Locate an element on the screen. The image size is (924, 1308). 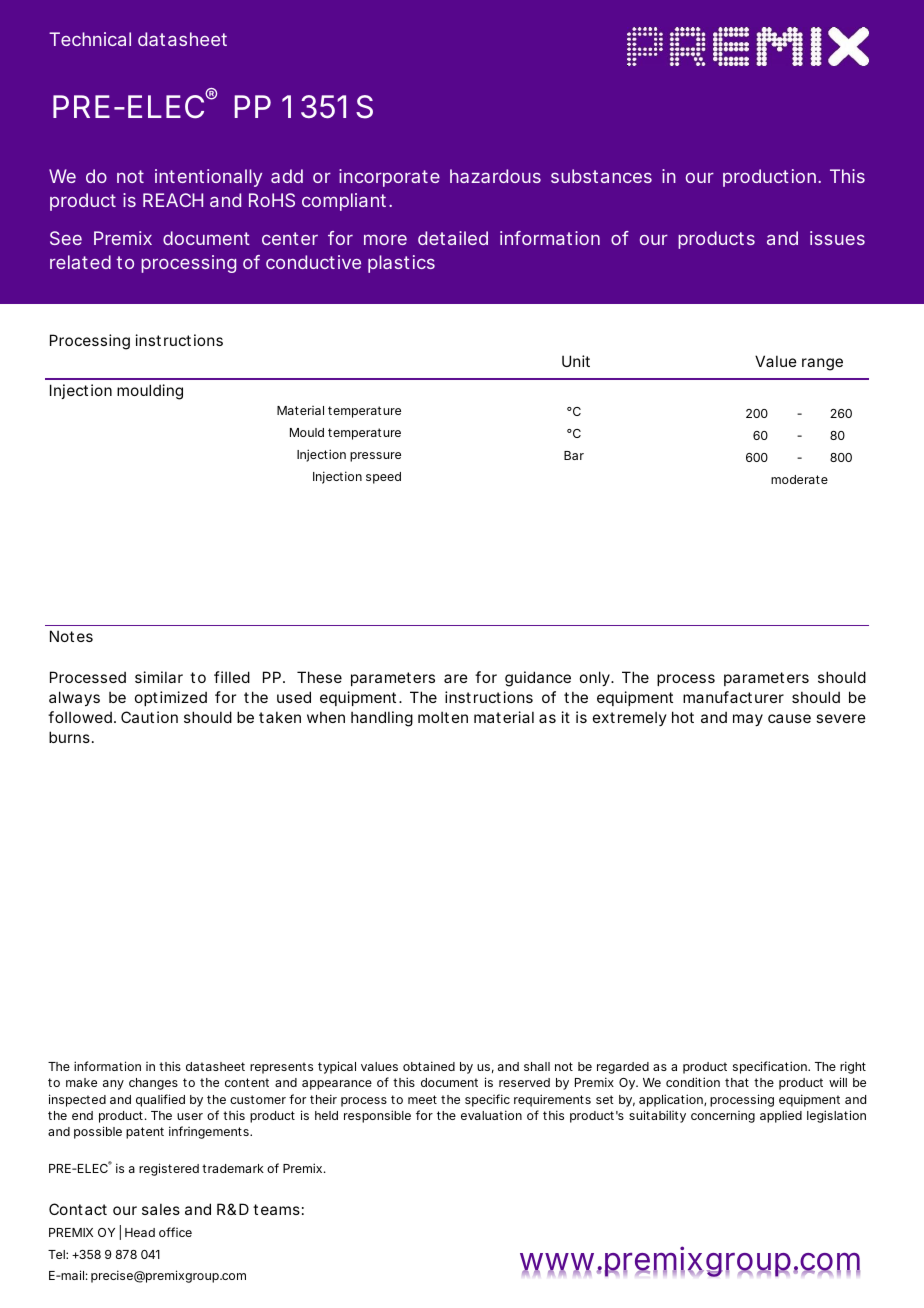
pressure is located at coordinates (375, 457).
